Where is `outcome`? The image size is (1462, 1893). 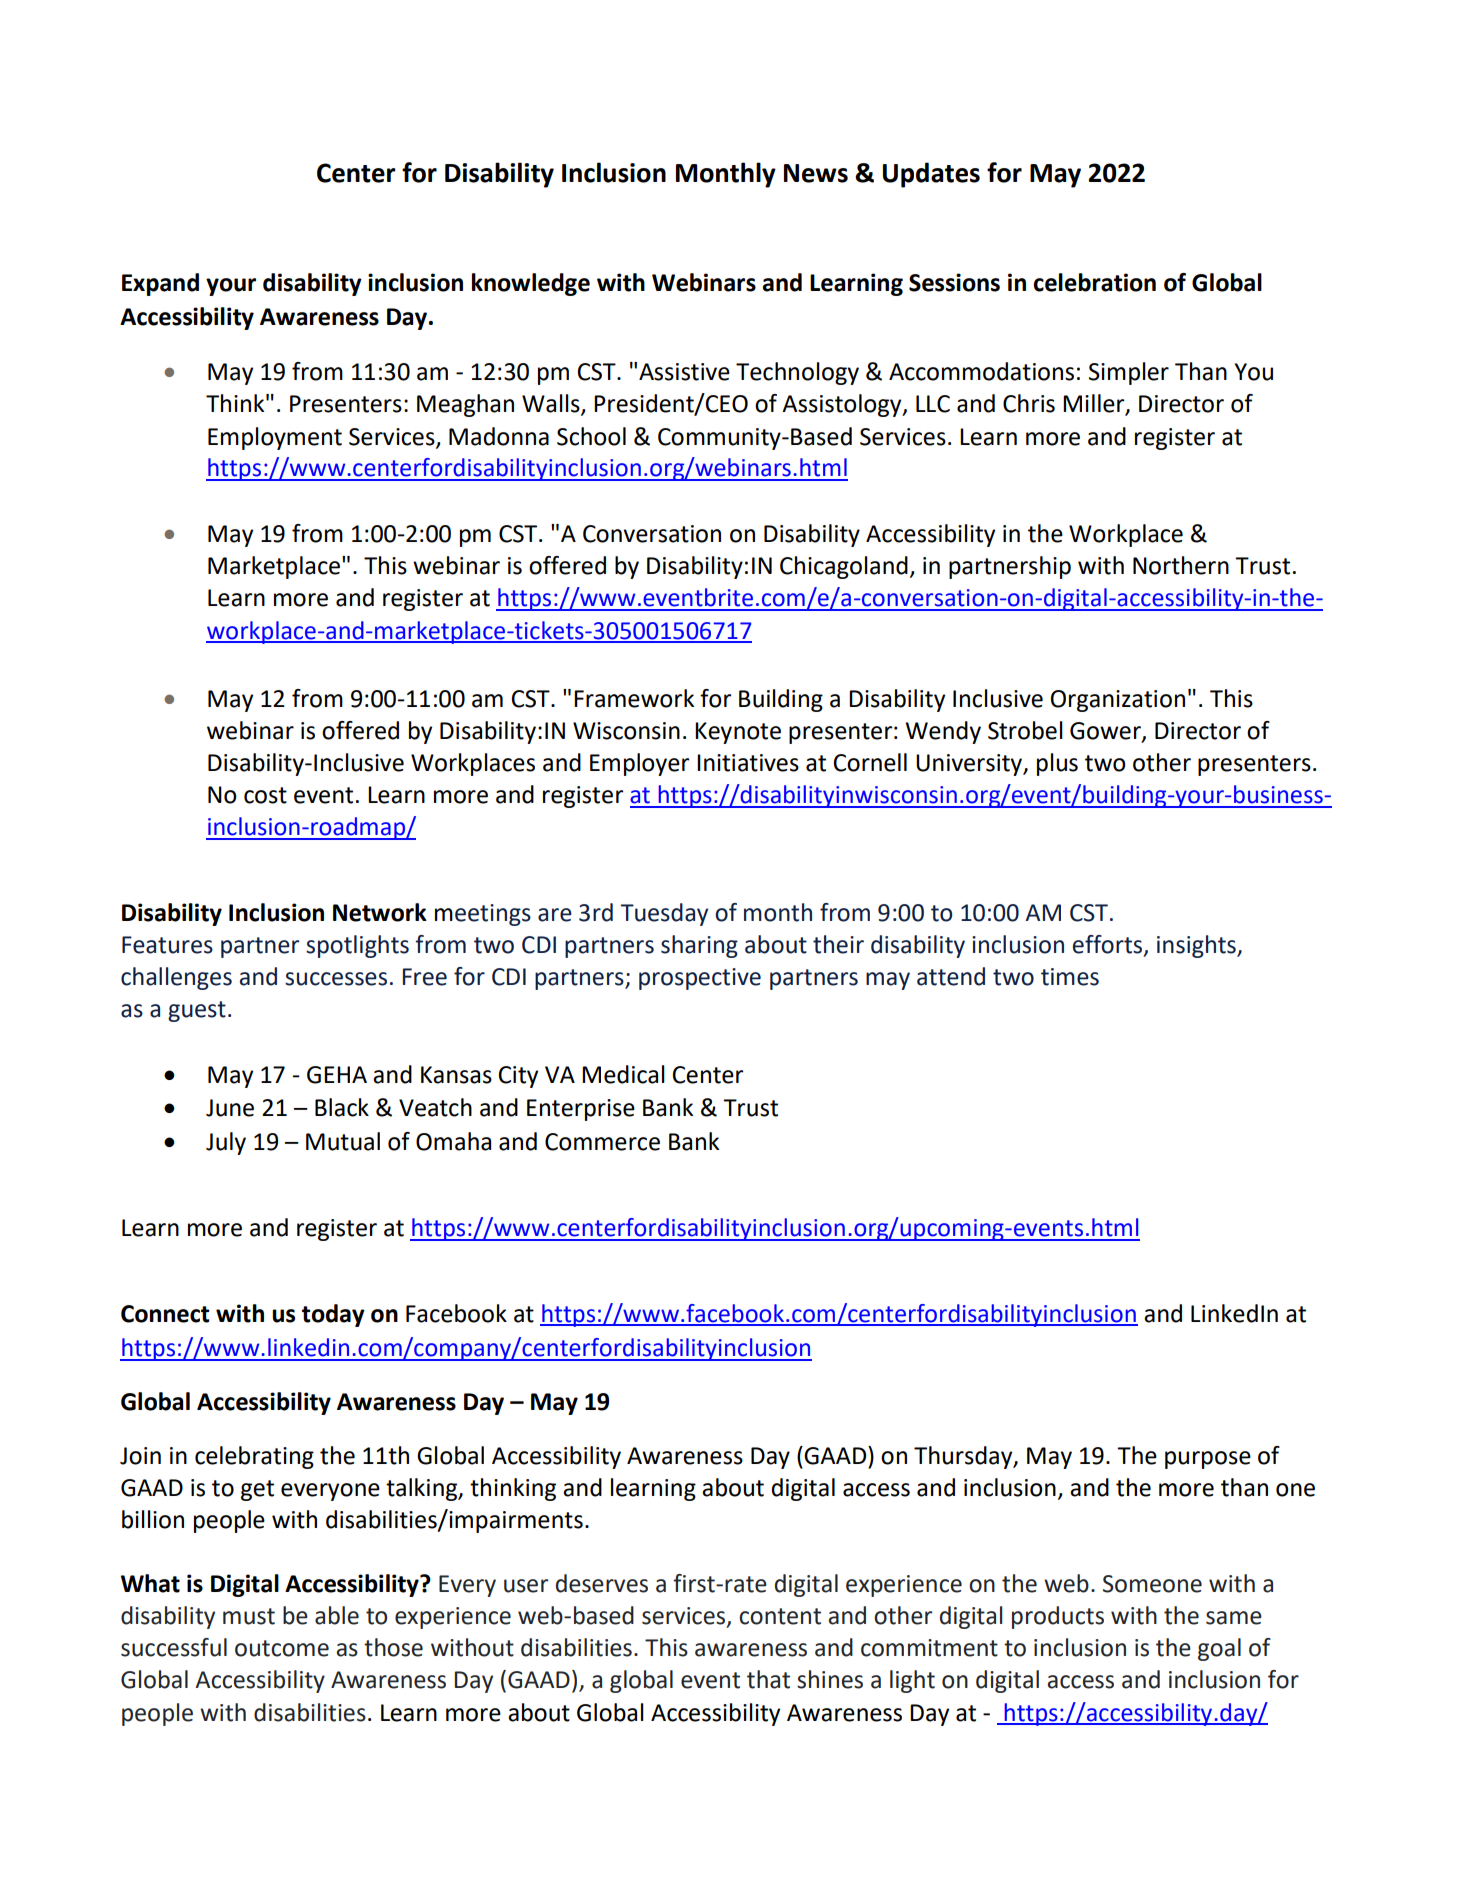
outcome is located at coordinates (282, 1648).
